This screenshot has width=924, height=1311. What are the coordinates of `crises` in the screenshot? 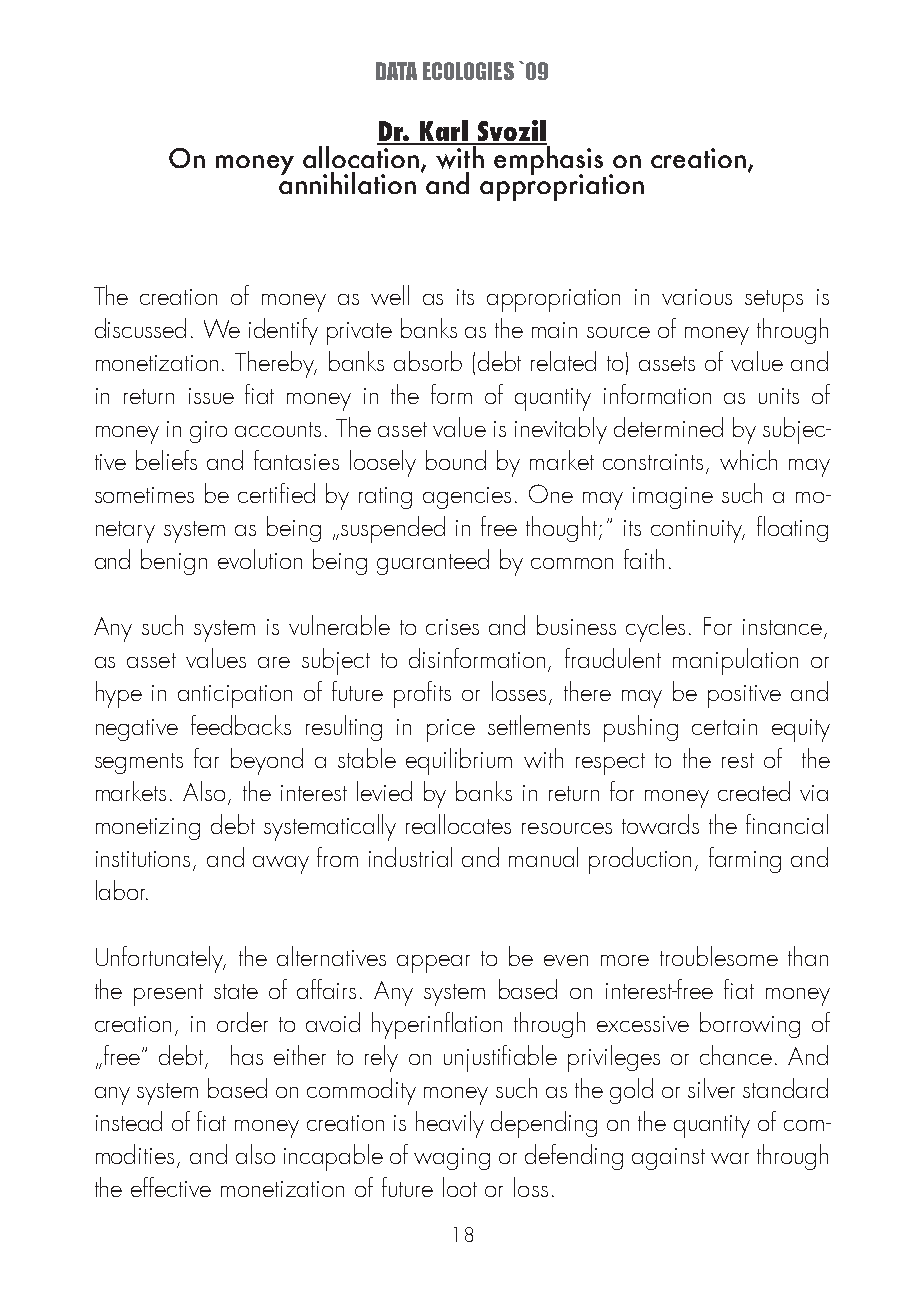 It's located at (452, 627).
